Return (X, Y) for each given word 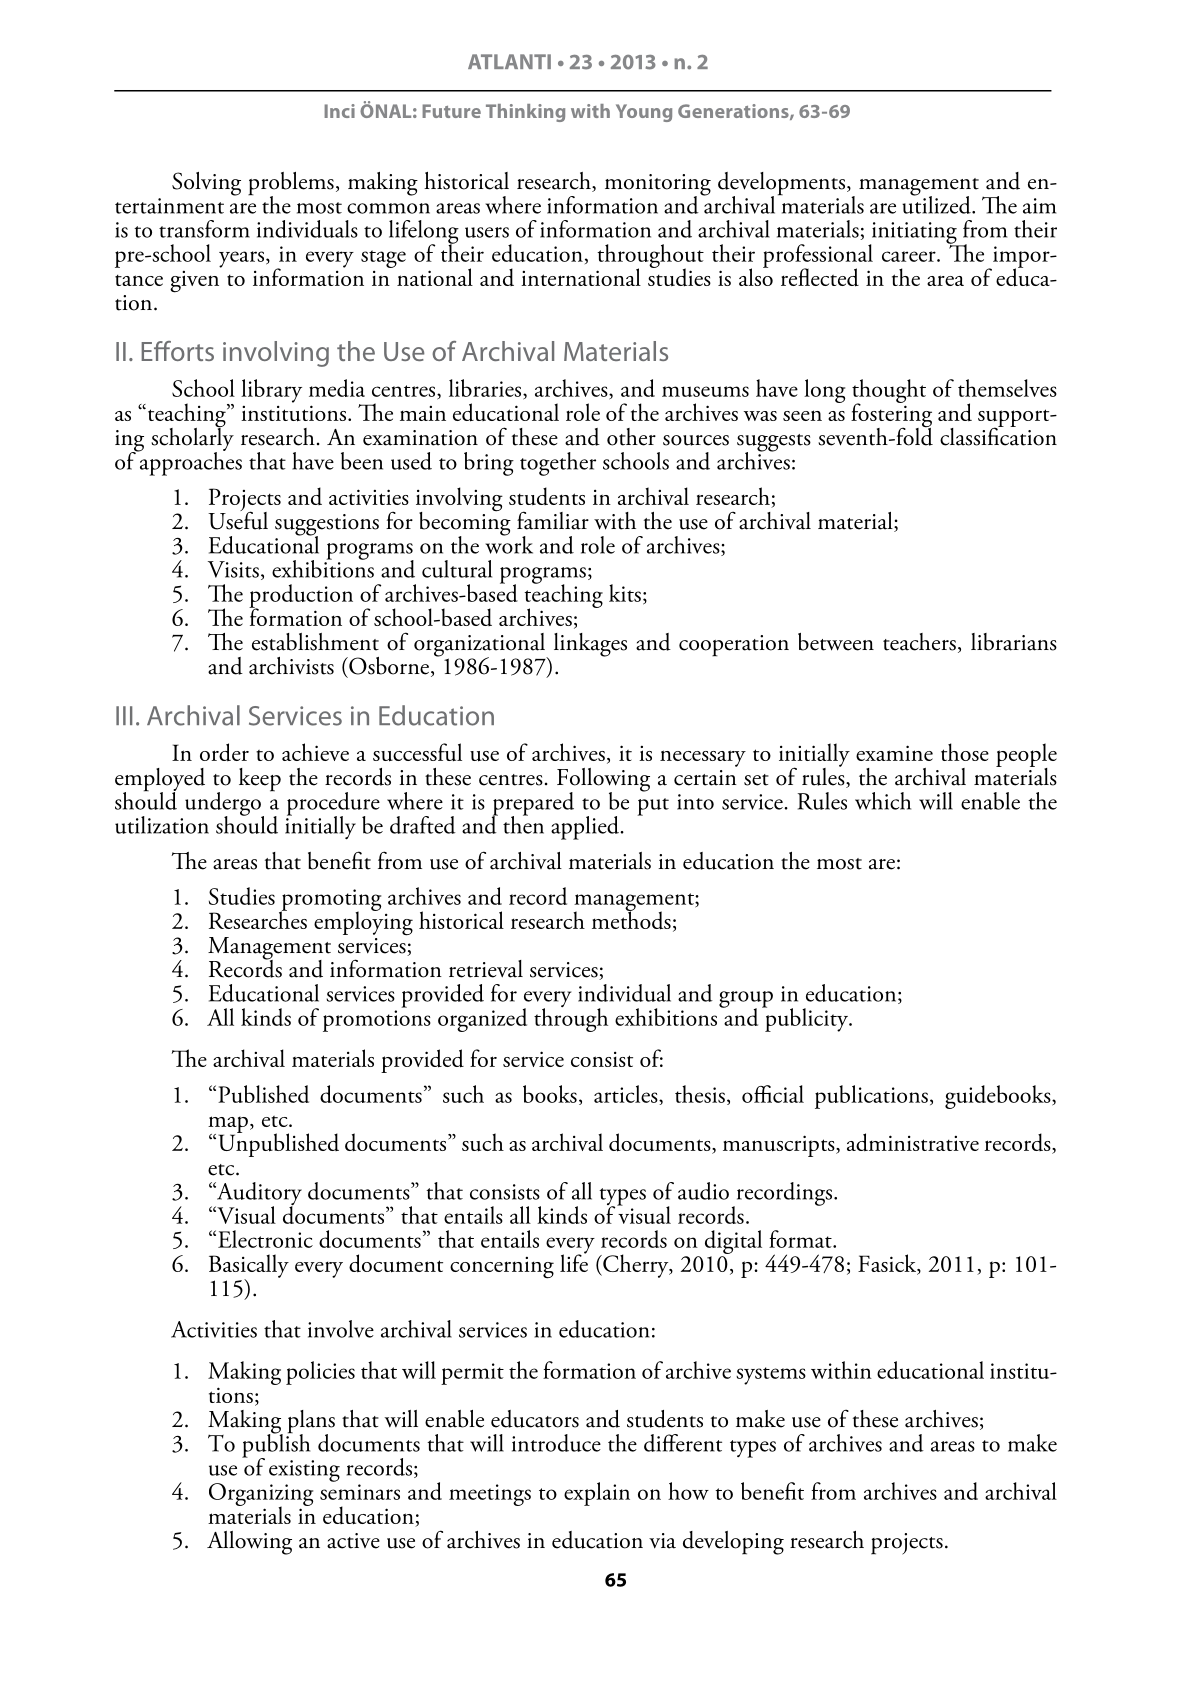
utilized (937, 203)
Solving (206, 184)
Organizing (261, 1496)
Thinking (525, 113)
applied (586, 828)
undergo (224, 805)
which (883, 801)
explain (597, 1494)
